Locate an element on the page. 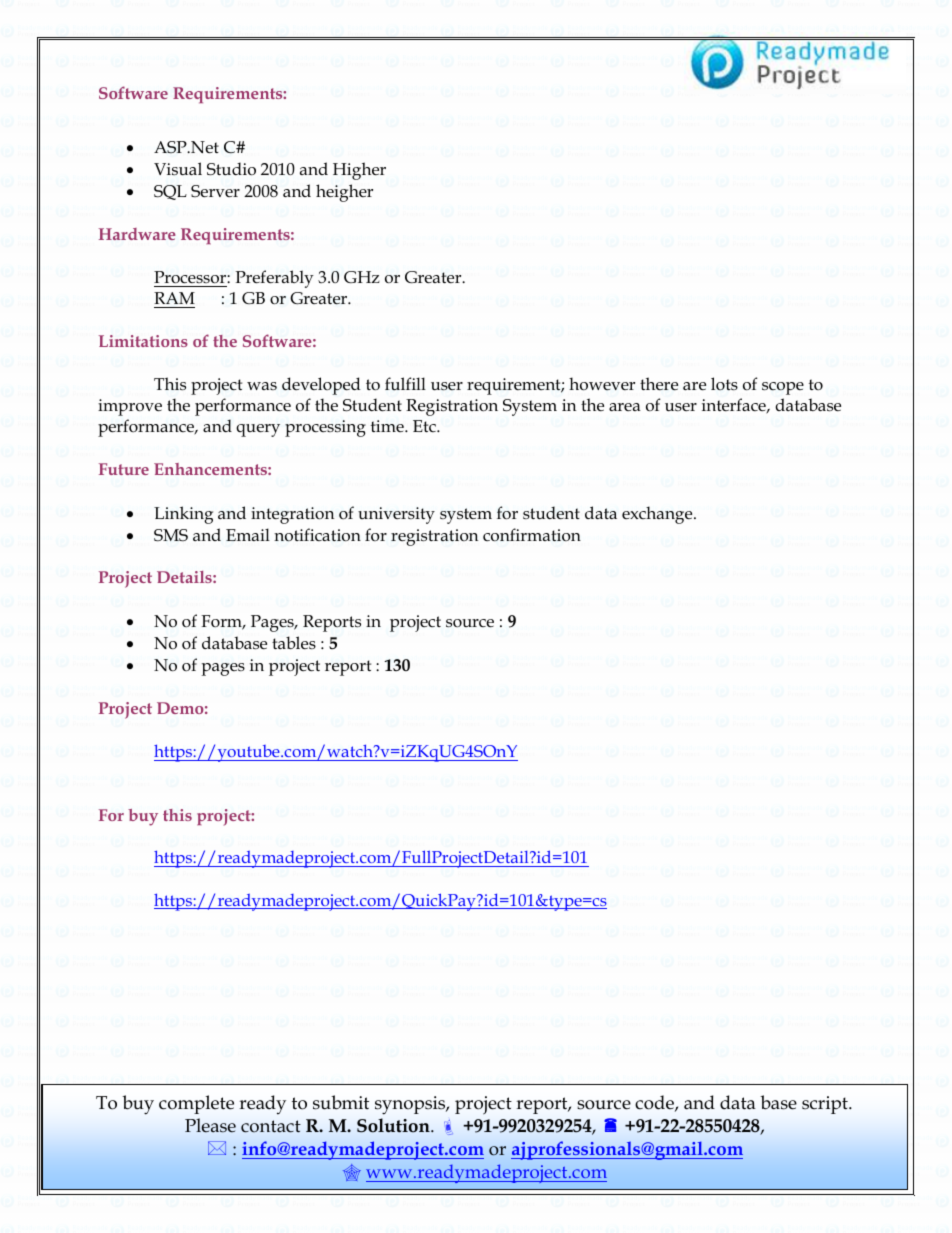 The height and width of the image is (1233, 952). Higher is located at coordinates (359, 171).
